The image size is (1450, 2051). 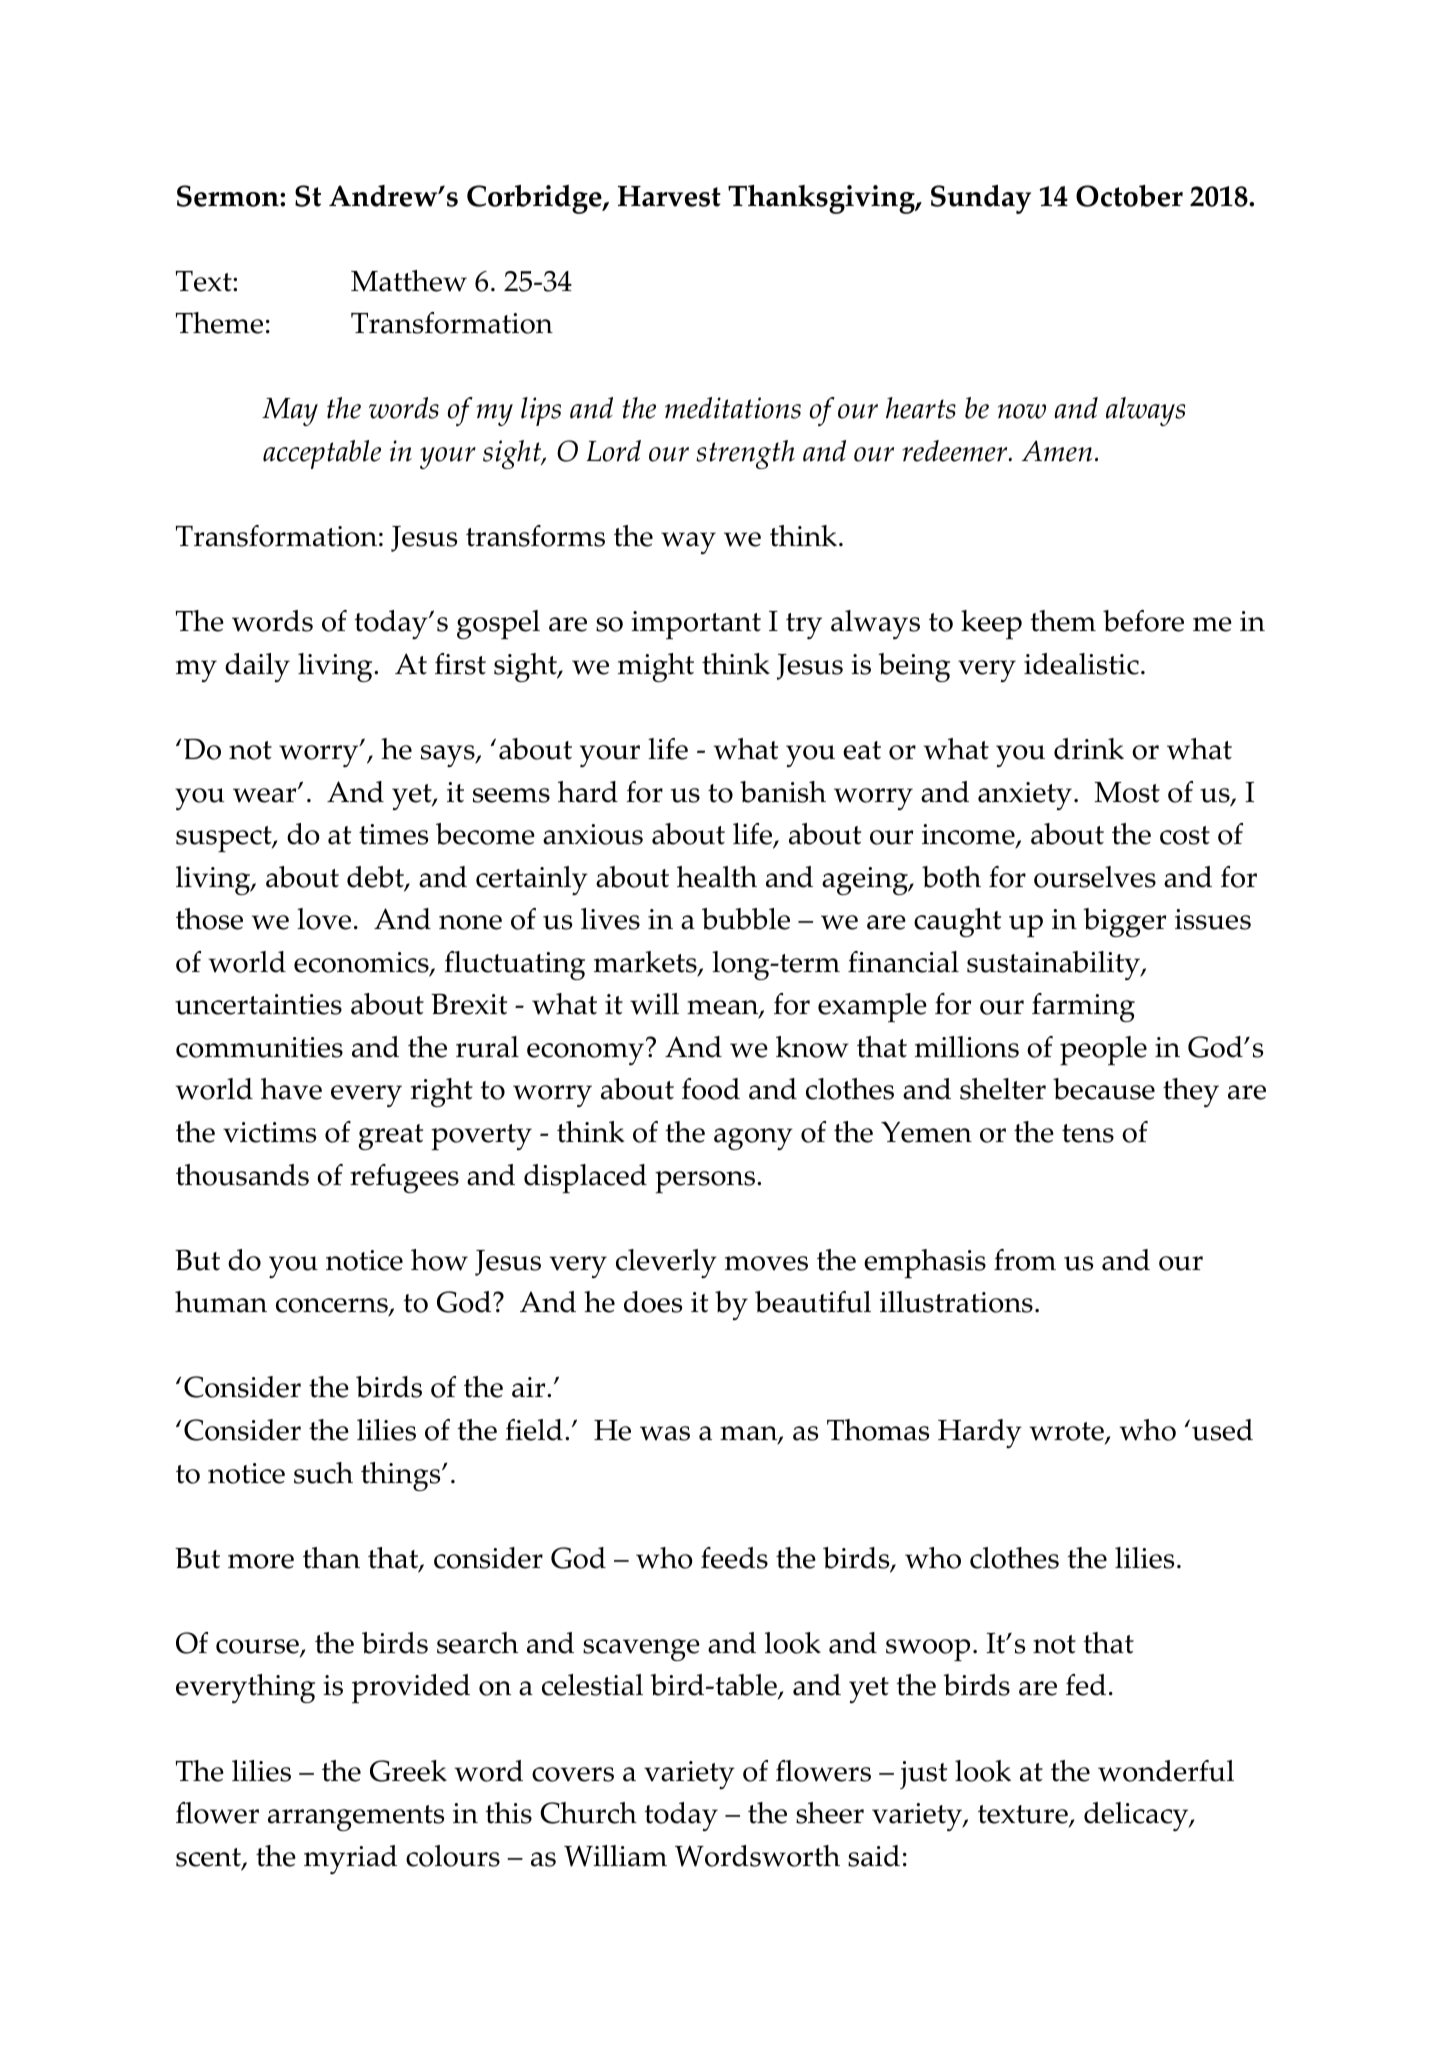 What do you see at coordinates (356, 1818) in the screenshot?
I see `arrangements` at bounding box center [356, 1818].
